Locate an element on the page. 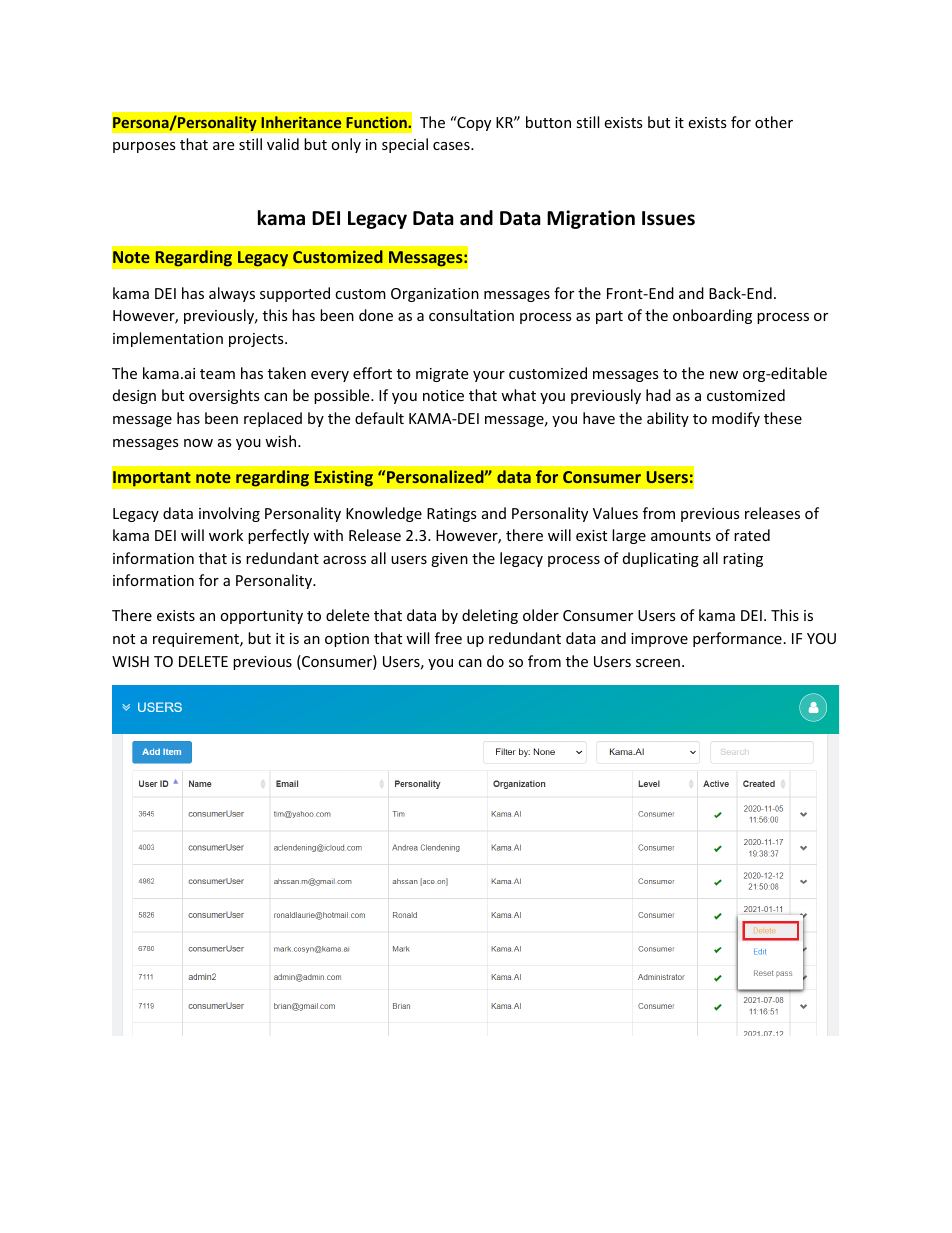 Image resolution: width=952 pixels, height=1233 pixels. always is located at coordinates (232, 294).
